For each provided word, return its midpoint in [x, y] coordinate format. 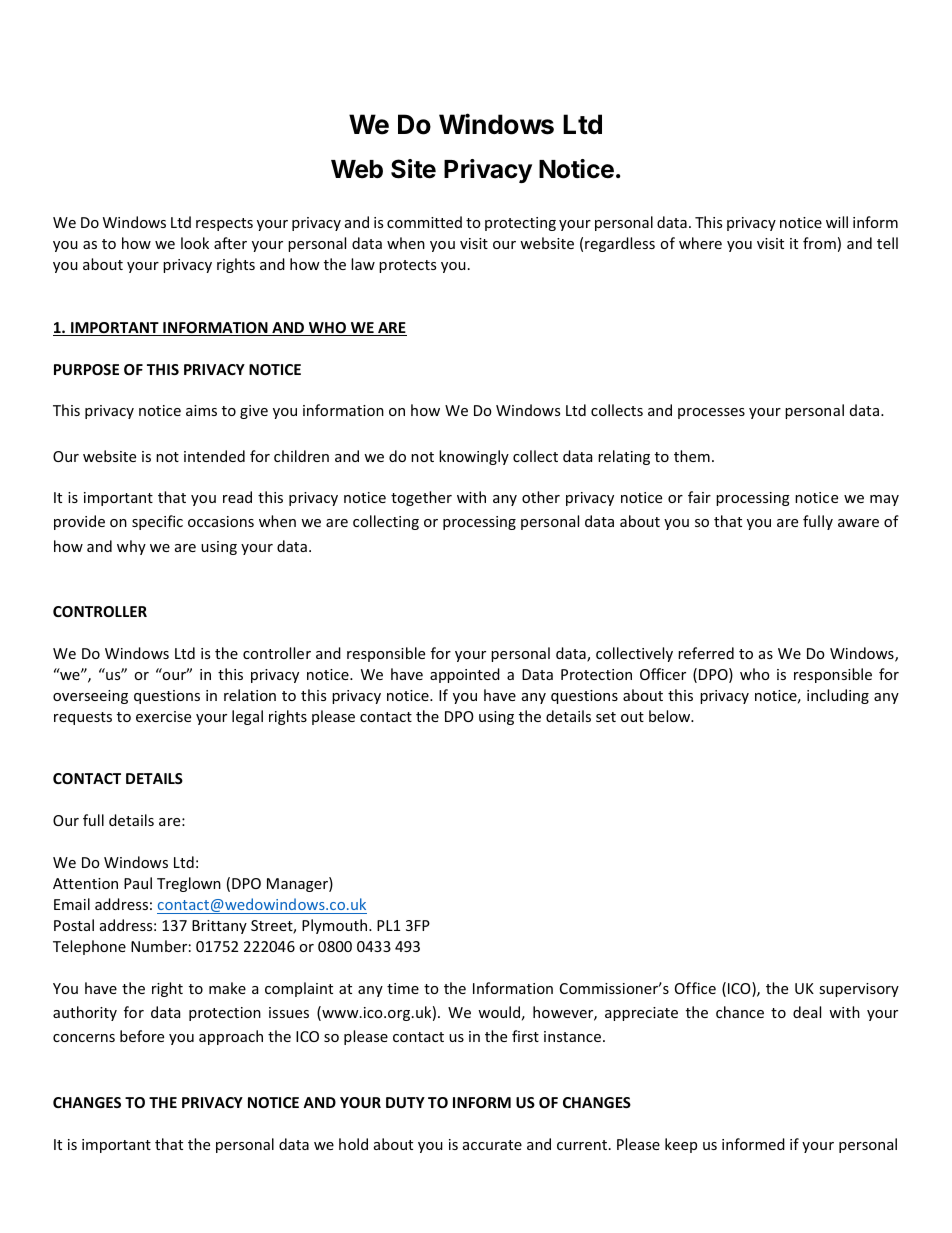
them [692, 456]
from [819, 243]
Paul [138, 883]
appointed [465, 675]
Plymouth [336, 926]
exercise [163, 716]
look [195, 243]
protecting [520, 224]
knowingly [474, 457]
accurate [492, 1145]
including [838, 696]
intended [214, 456]
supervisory [859, 990]
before [142, 1036]
